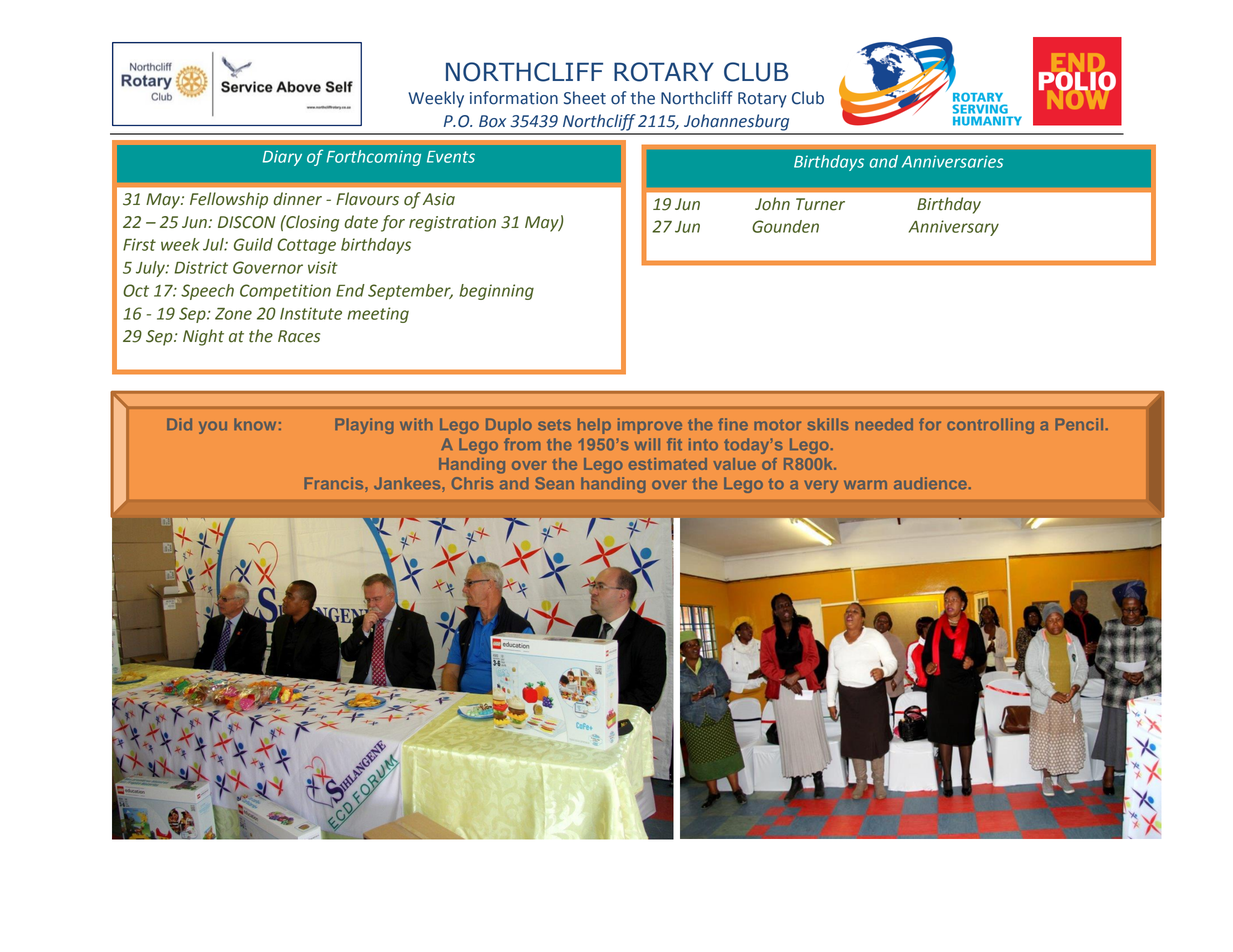 Image resolution: width=1233 pixels, height=952 pixels. What do you see at coordinates (952, 161) in the document?
I see `Anniversaries` at bounding box center [952, 161].
